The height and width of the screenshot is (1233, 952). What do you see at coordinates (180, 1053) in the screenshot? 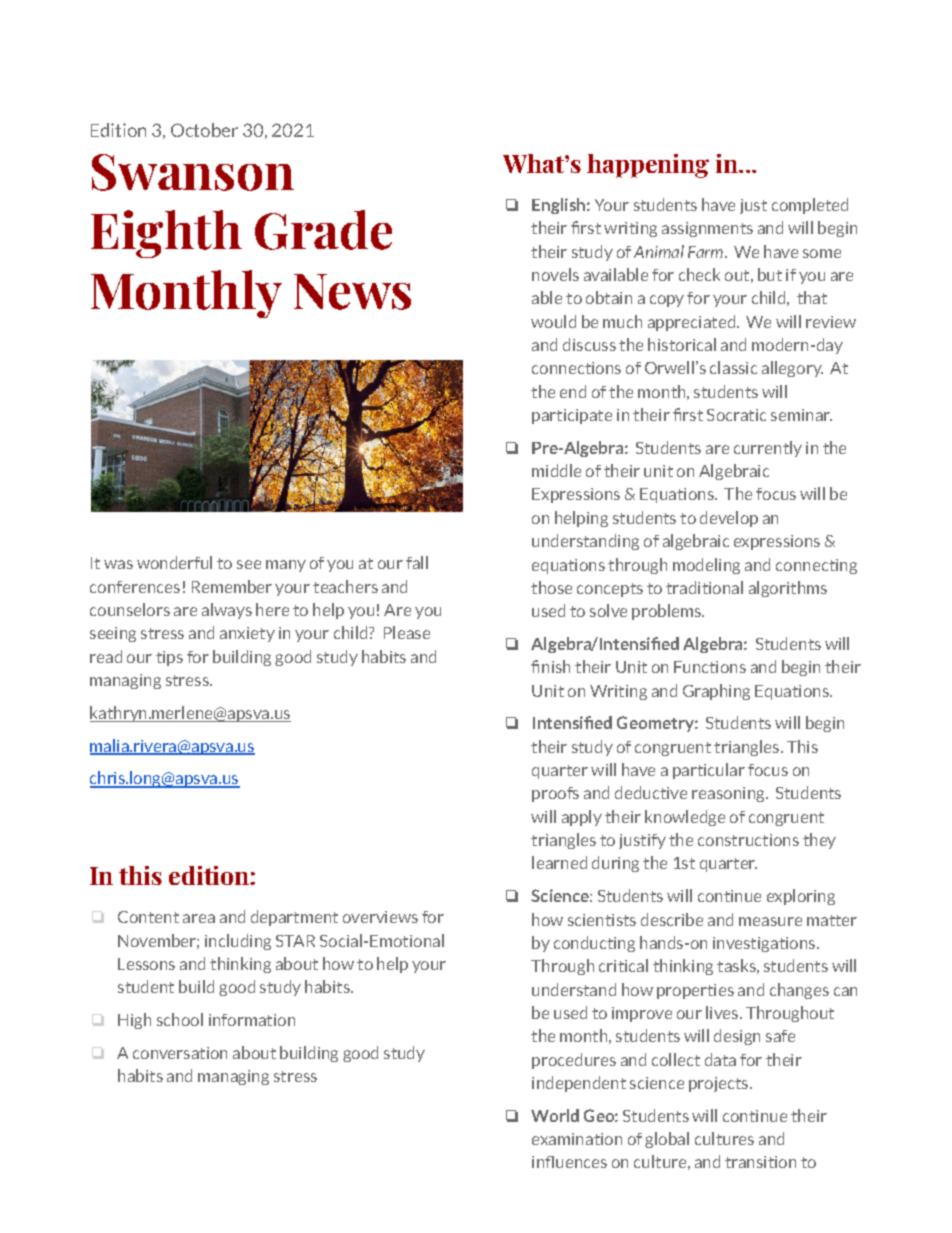
I see `conversation` at bounding box center [180, 1053].
